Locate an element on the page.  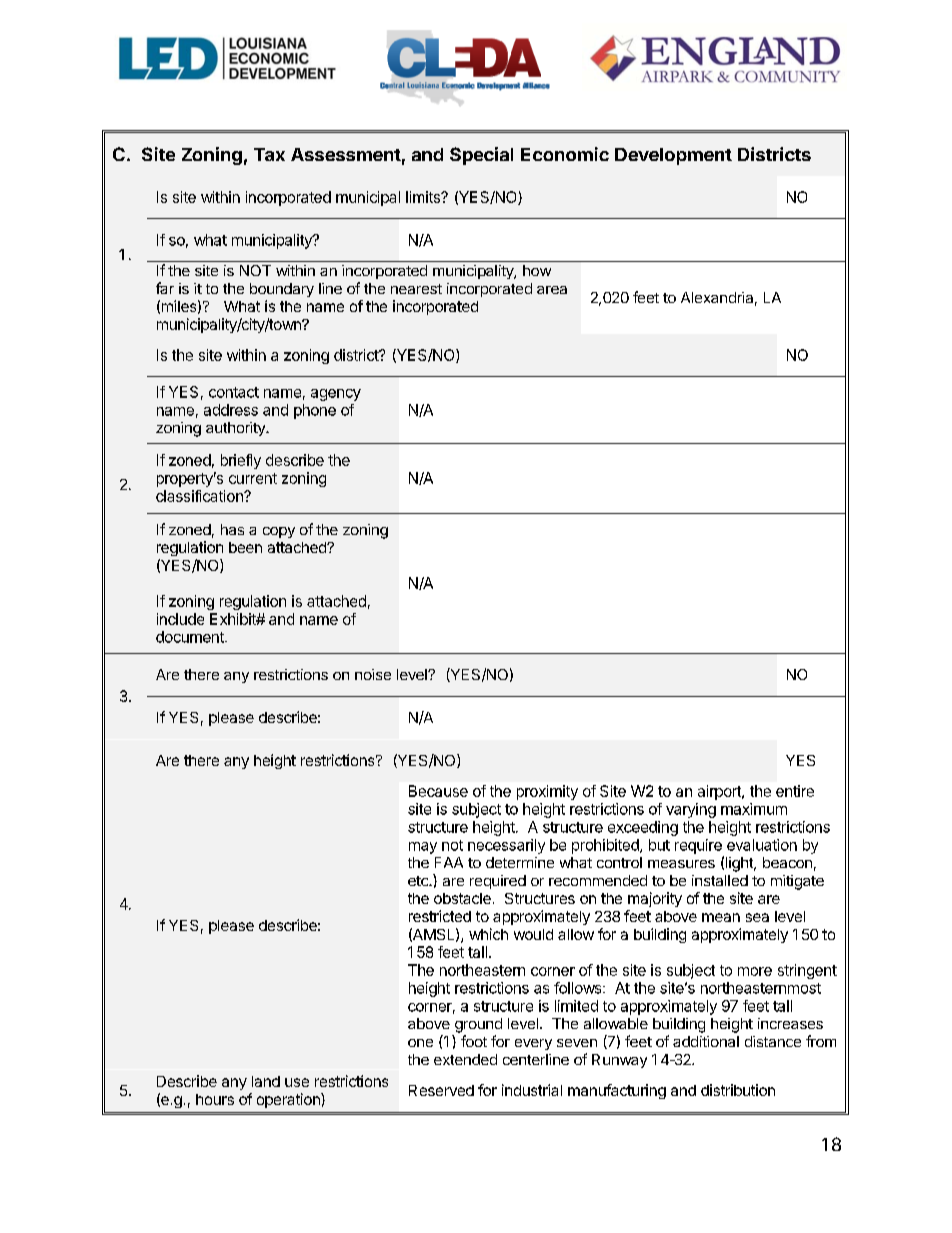
Development is located at coordinates (673, 156).
